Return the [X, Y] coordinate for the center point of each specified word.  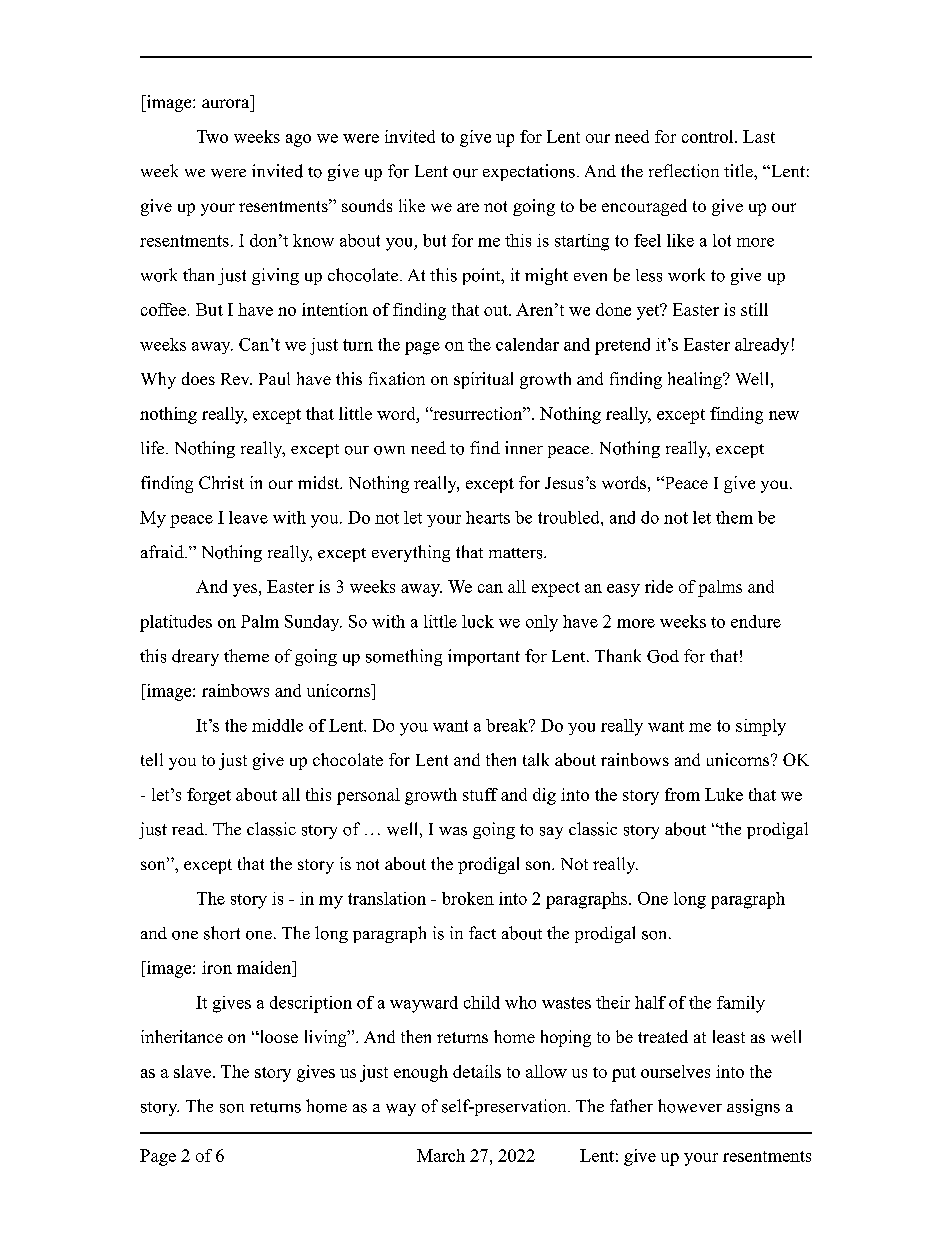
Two [212, 136]
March [441, 1155]
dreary [195, 657]
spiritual [483, 380]
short [222, 933]
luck [478, 621]
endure [756, 621]
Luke [724, 794]
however [690, 1106]
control [709, 136]
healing [696, 380]
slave [192, 1071]
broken [468, 898]
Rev [236, 379]
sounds [367, 205]
